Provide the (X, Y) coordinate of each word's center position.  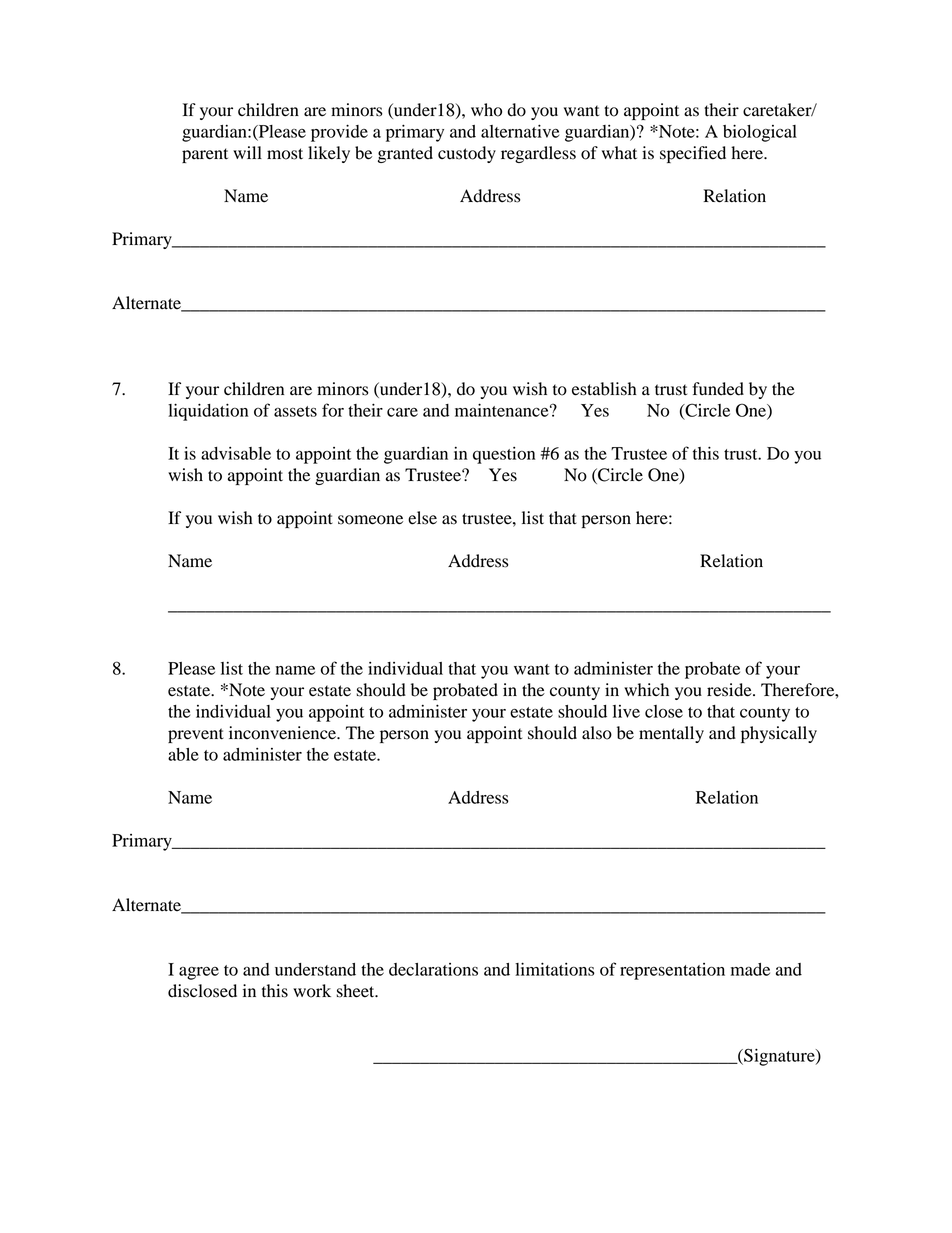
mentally (671, 734)
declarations (433, 969)
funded (718, 389)
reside (730, 690)
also (597, 733)
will (247, 152)
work (312, 991)
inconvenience (283, 733)
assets (295, 411)
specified (693, 154)
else (422, 518)
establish (604, 389)
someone (370, 520)
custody (467, 154)
